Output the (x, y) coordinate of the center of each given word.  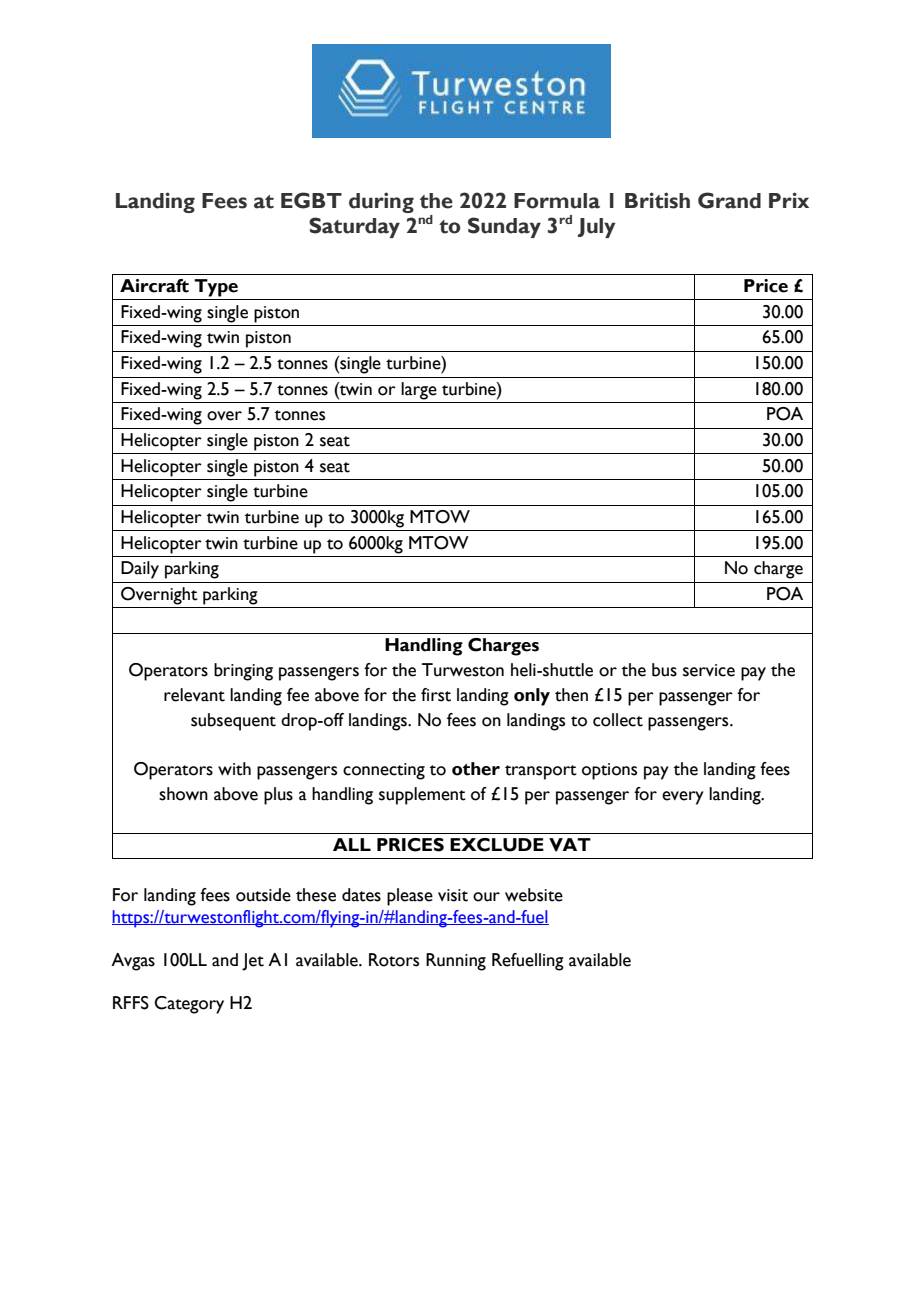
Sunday (504, 227)
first (436, 695)
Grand (729, 200)
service (709, 670)
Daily (140, 570)
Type (216, 288)
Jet (253, 962)
